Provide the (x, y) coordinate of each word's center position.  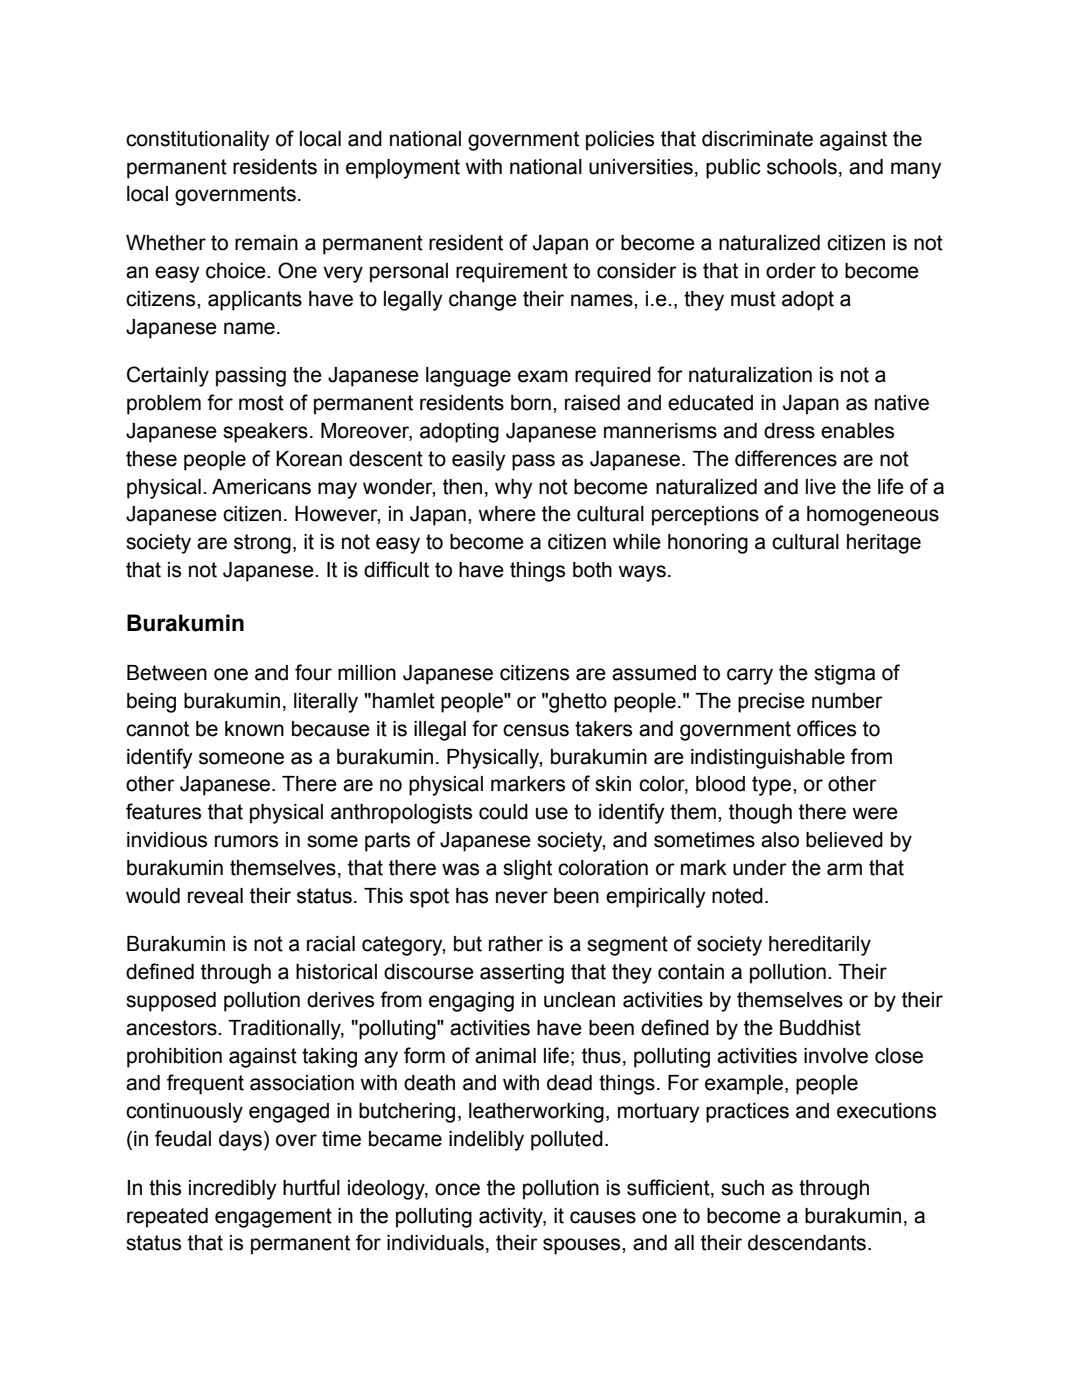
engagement (273, 1218)
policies (620, 141)
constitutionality (198, 141)
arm (844, 869)
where (507, 514)
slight (527, 870)
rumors (246, 841)
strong (262, 544)
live (821, 487)
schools (802, 167)
